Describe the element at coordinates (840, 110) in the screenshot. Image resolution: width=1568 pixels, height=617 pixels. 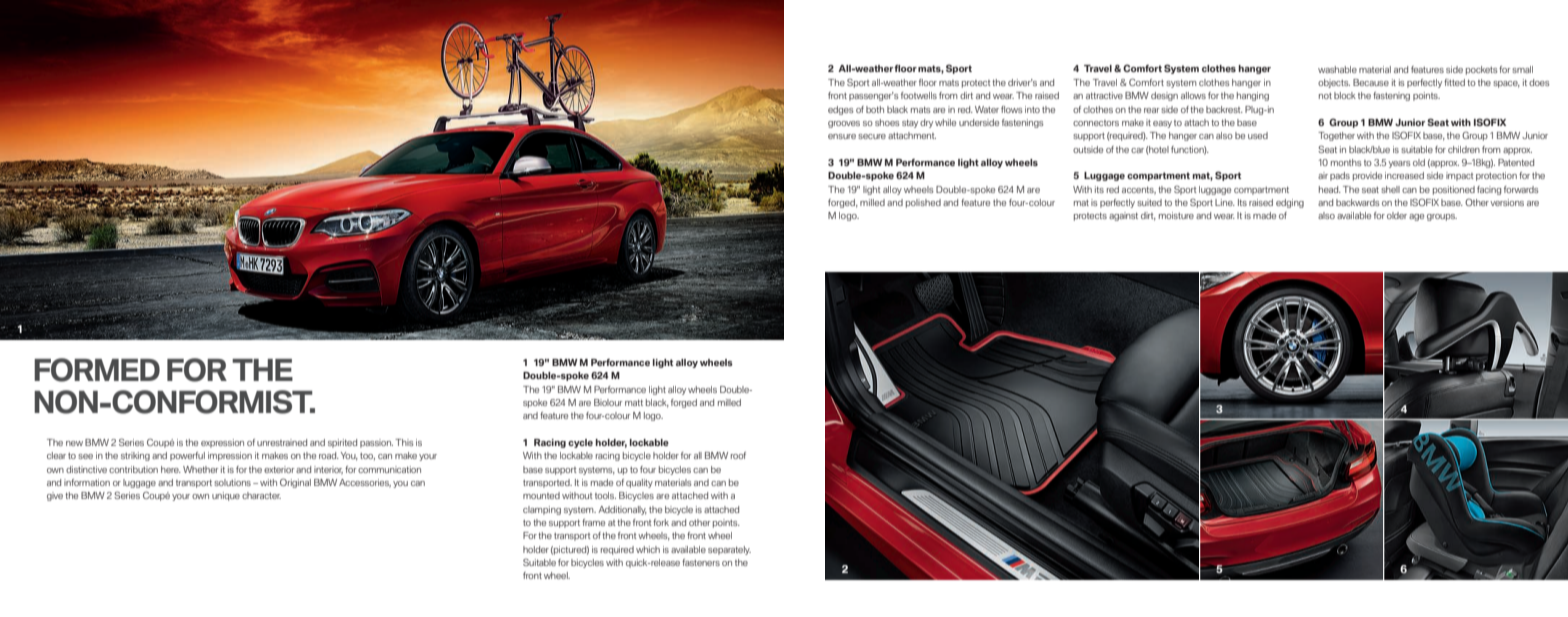
I see `edges` at that location.
